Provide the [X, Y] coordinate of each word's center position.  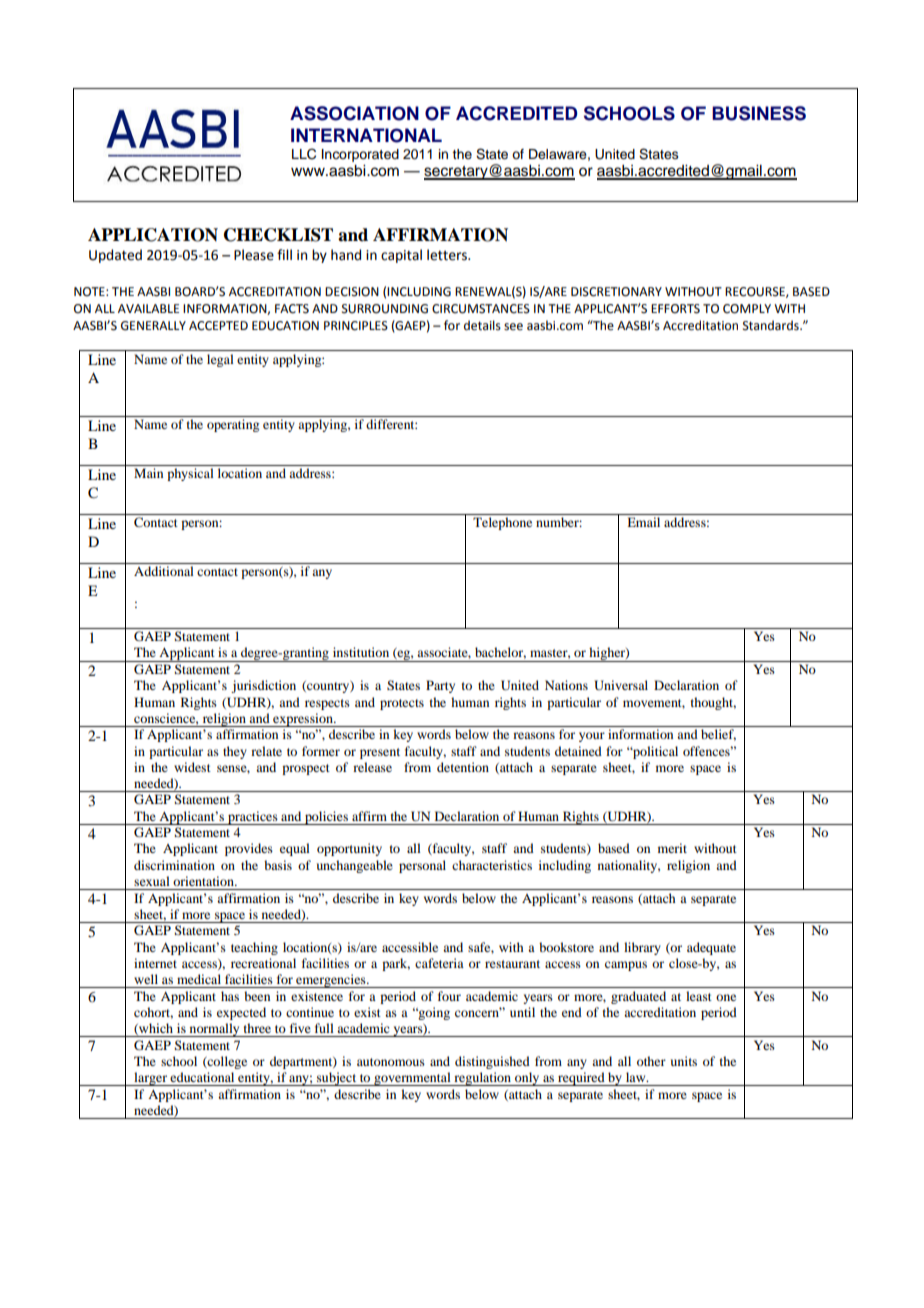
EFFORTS [675, 309]
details [482, 325]
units [684, 1061]
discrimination [174, 865]
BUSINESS [759, 113]
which [155, 1029]
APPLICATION [153, 235]
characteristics [492, 865]
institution [361, 652]
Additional [164, 571]
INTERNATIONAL [366, 135]
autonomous [391, 1062]
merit [672, 848]
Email [643, 522]
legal [220, 360]
